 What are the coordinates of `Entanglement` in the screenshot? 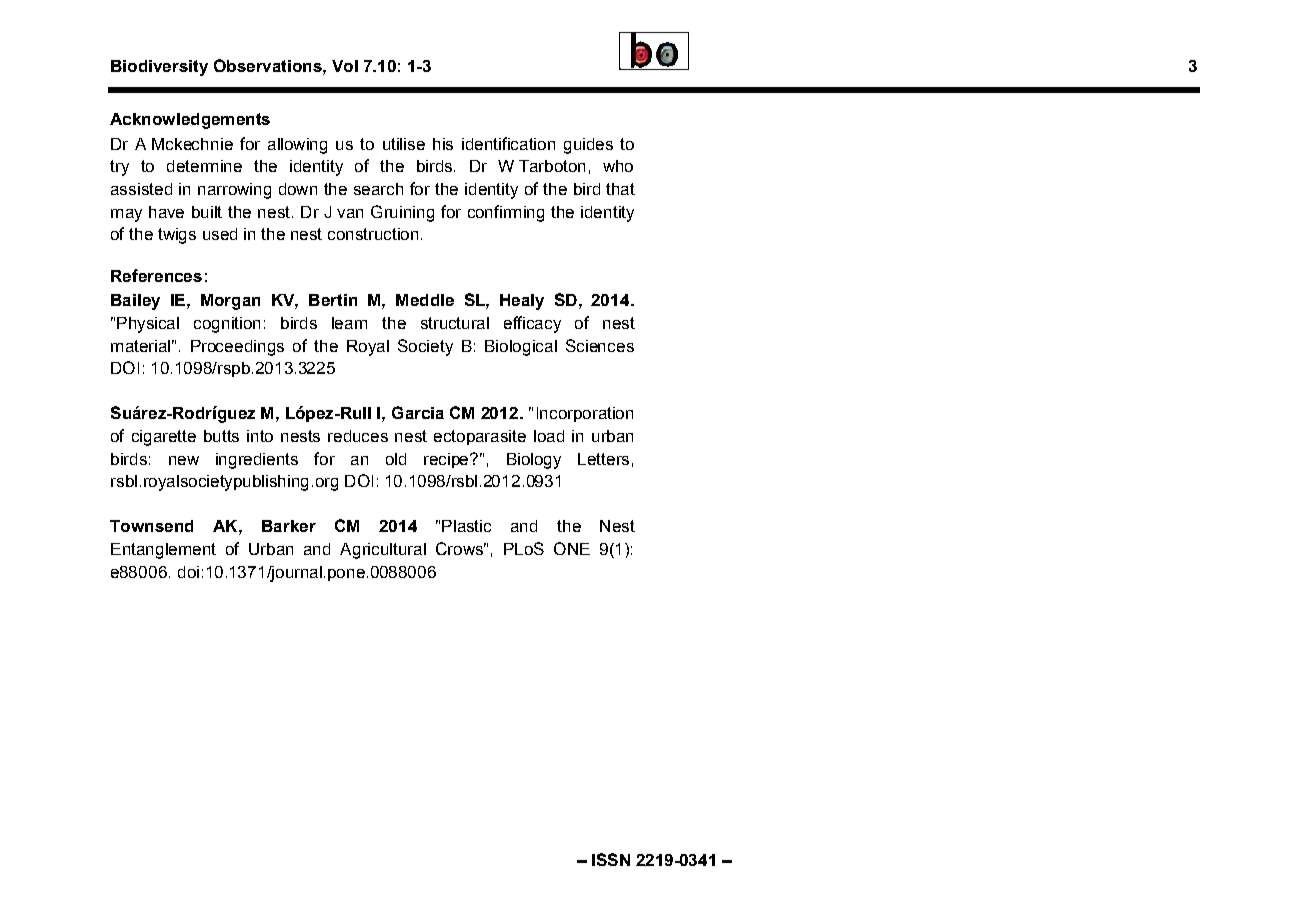 It's located at (163, 551).
